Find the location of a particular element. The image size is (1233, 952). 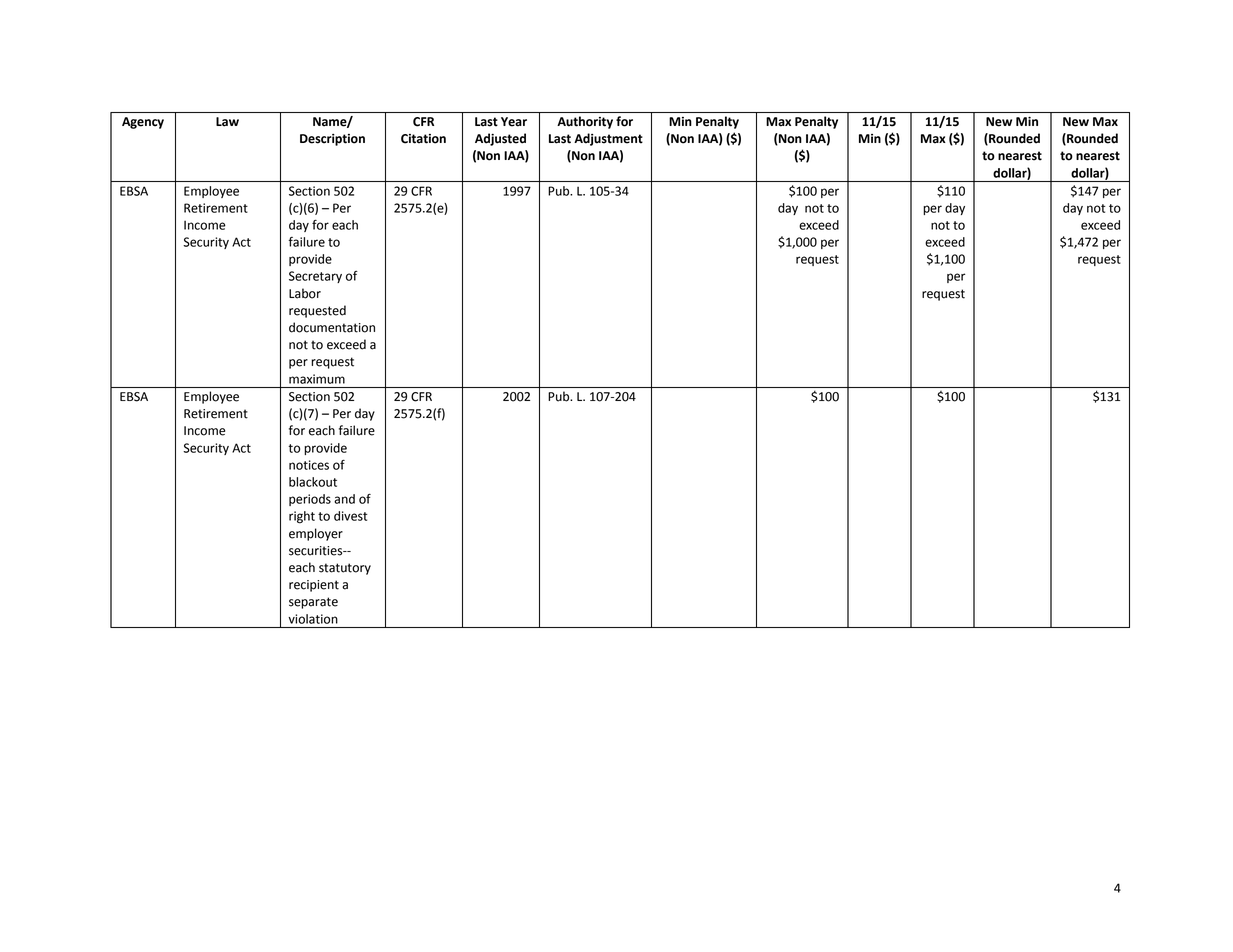

statutory is located at coordinates (345, 569).
